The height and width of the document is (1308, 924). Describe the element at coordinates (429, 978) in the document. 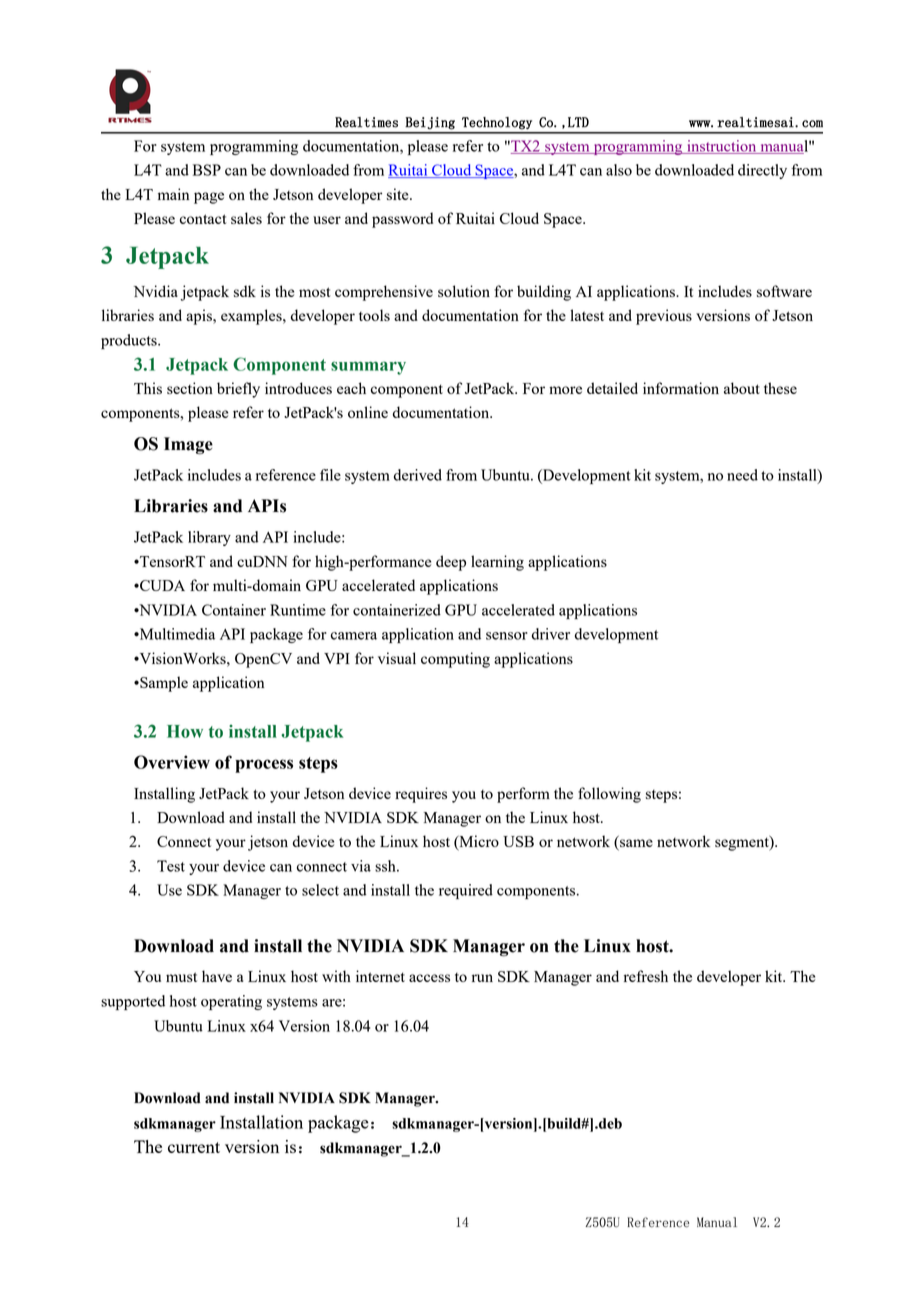

I see `access` at that location.
